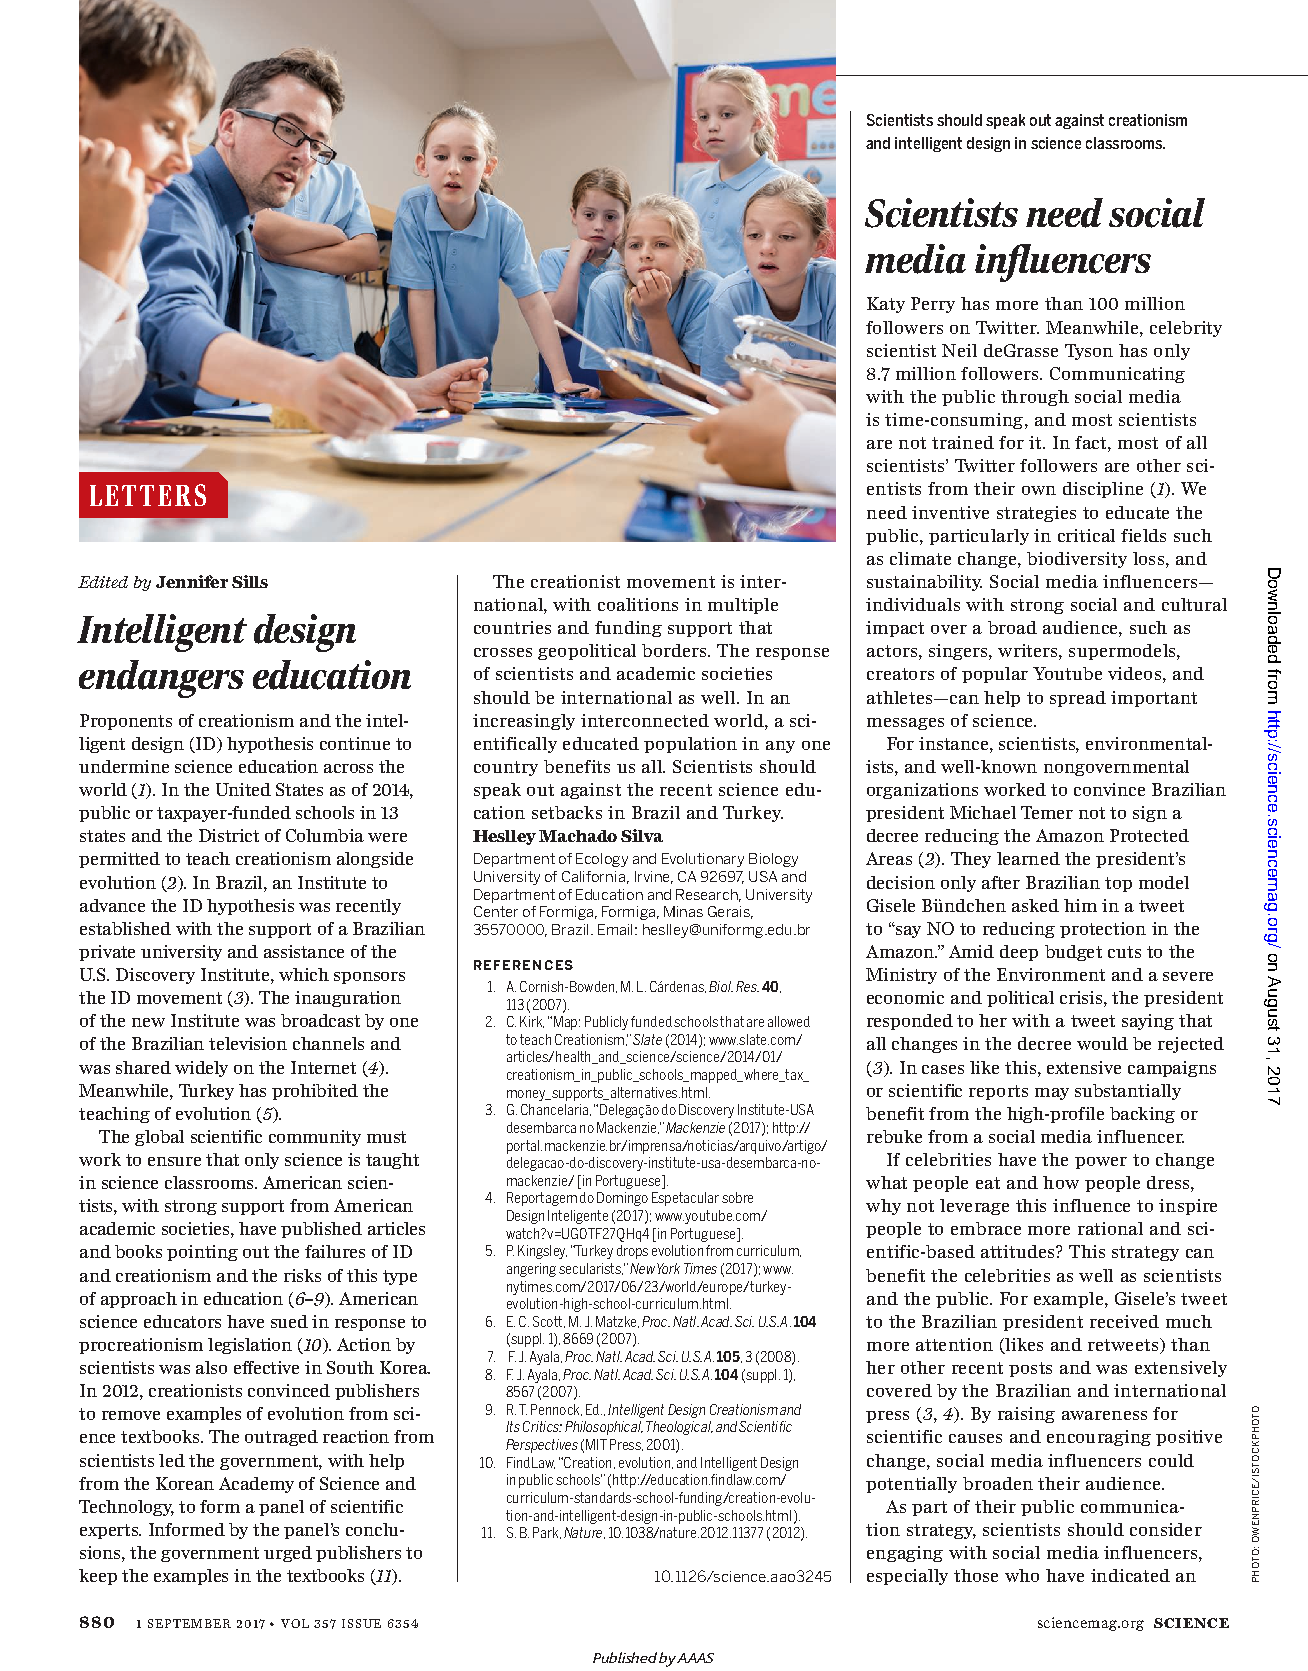 This screenshot has width=1308, height=1671. Describe the element at coordinates (1124, 1321) in the screenshot. I see `received` at that location.
